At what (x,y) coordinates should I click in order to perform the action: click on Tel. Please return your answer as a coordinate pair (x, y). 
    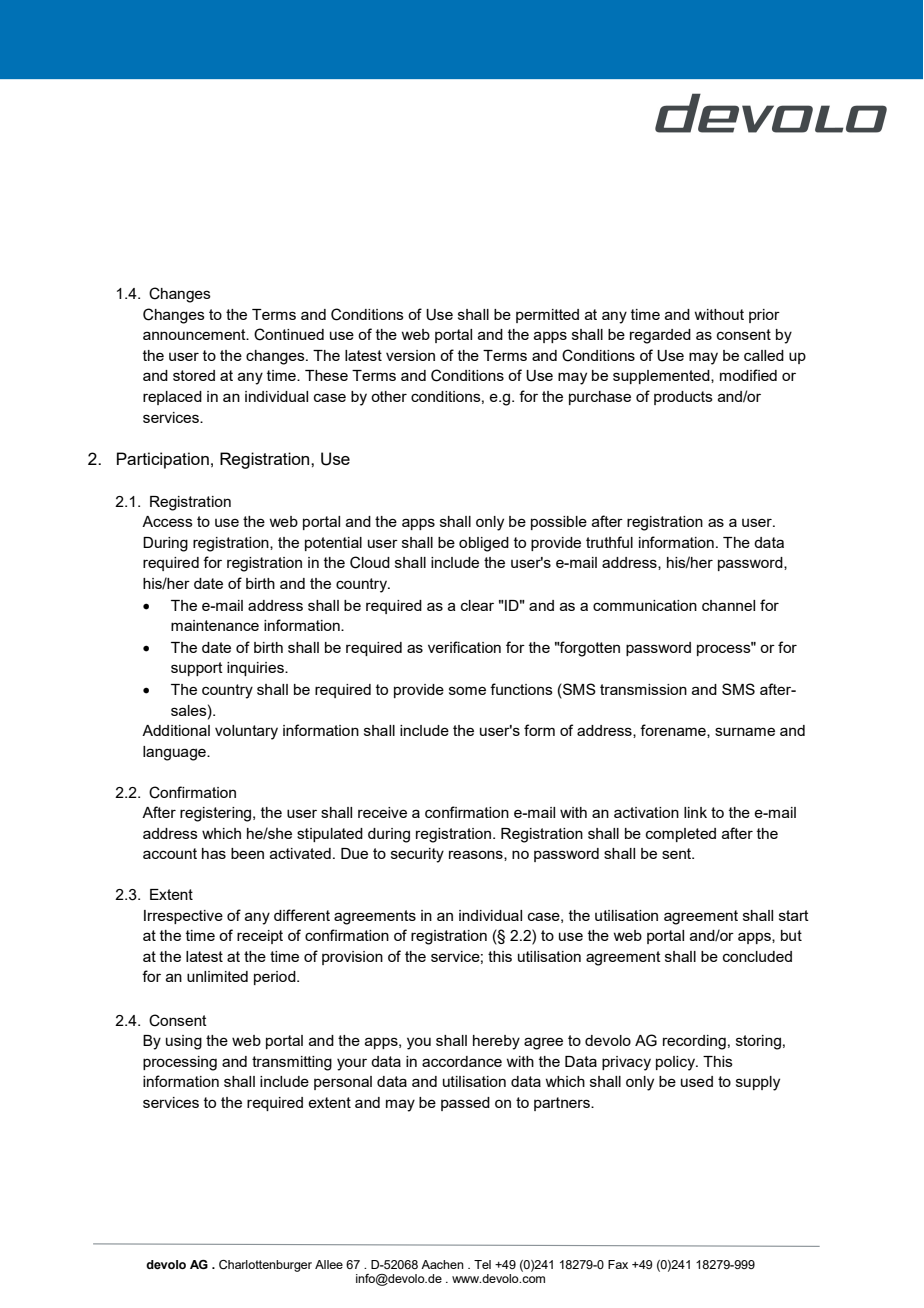
    Looking at the image, I should click on (482, 1264).
